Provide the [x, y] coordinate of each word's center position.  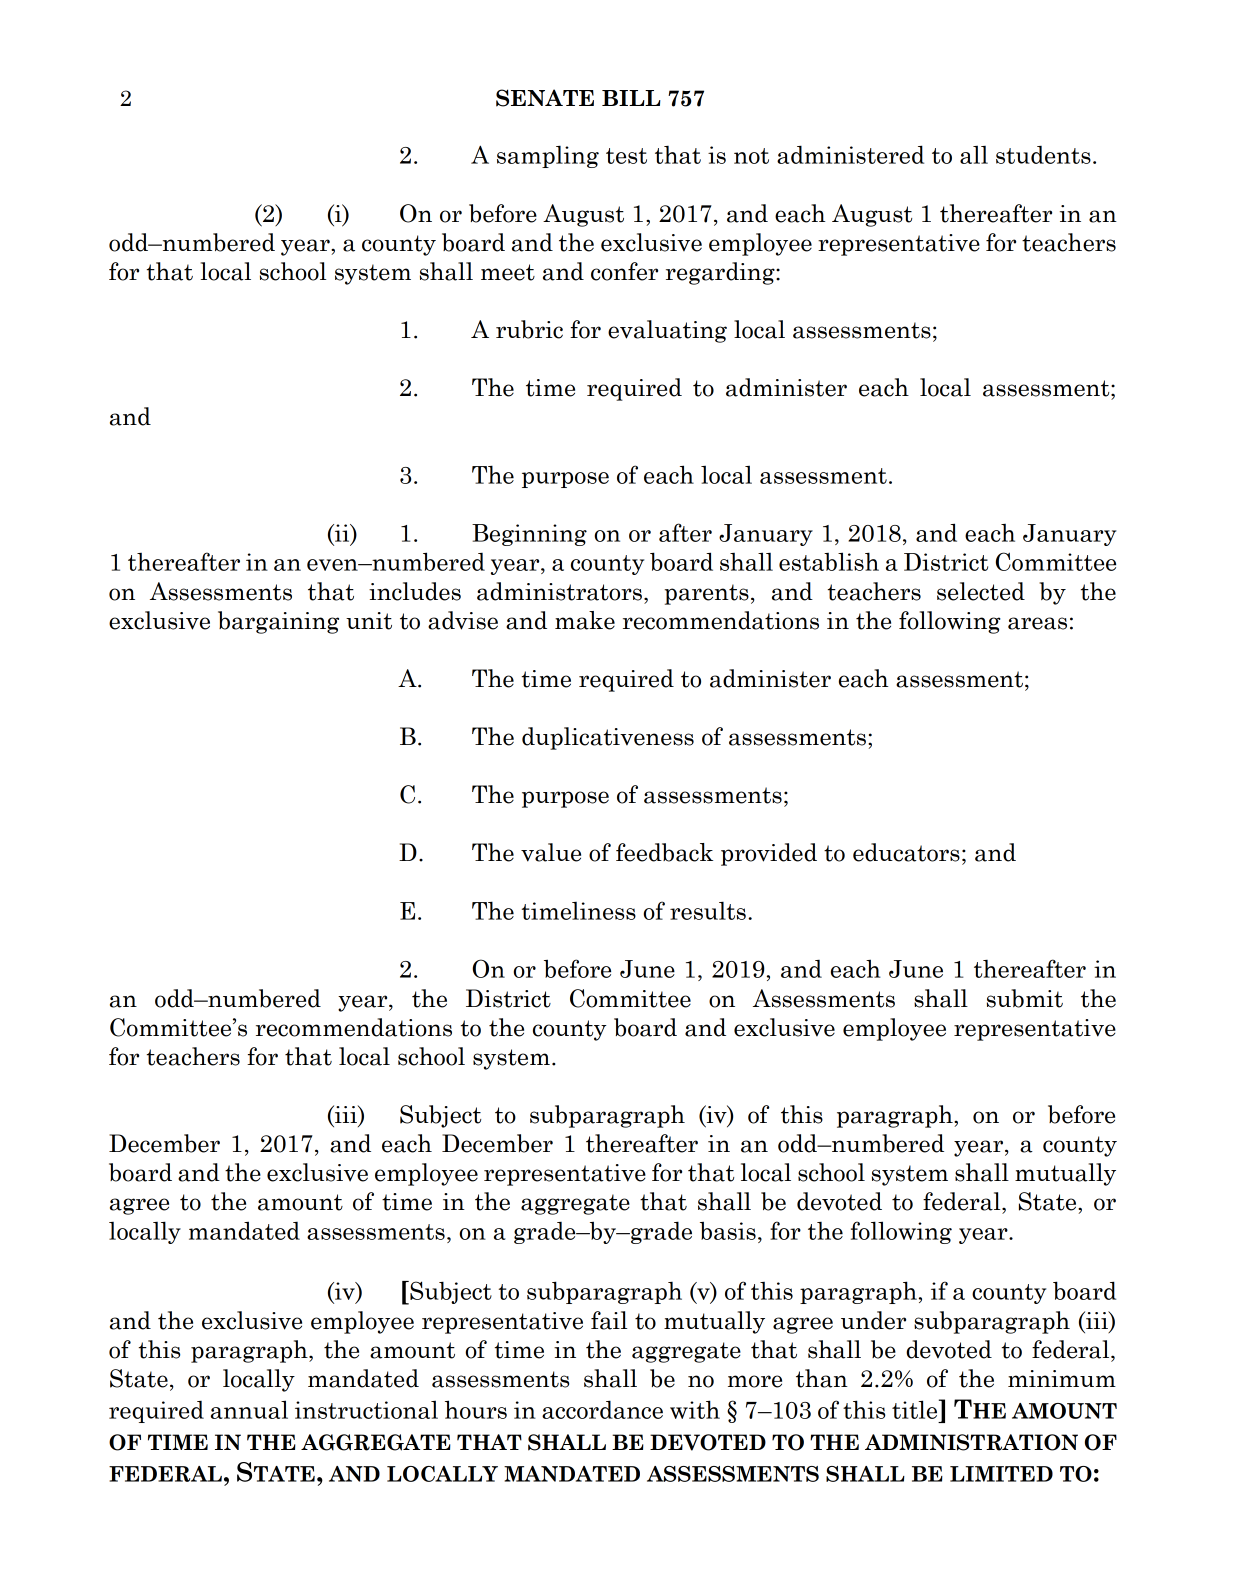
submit [1025, 998]
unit [369, 621]
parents [707, 594]
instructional [366, 1409]
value [551, 852]
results [708, 910]
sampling [548, 156]
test [626, 156]
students [1043, 155]
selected [981, 591]
